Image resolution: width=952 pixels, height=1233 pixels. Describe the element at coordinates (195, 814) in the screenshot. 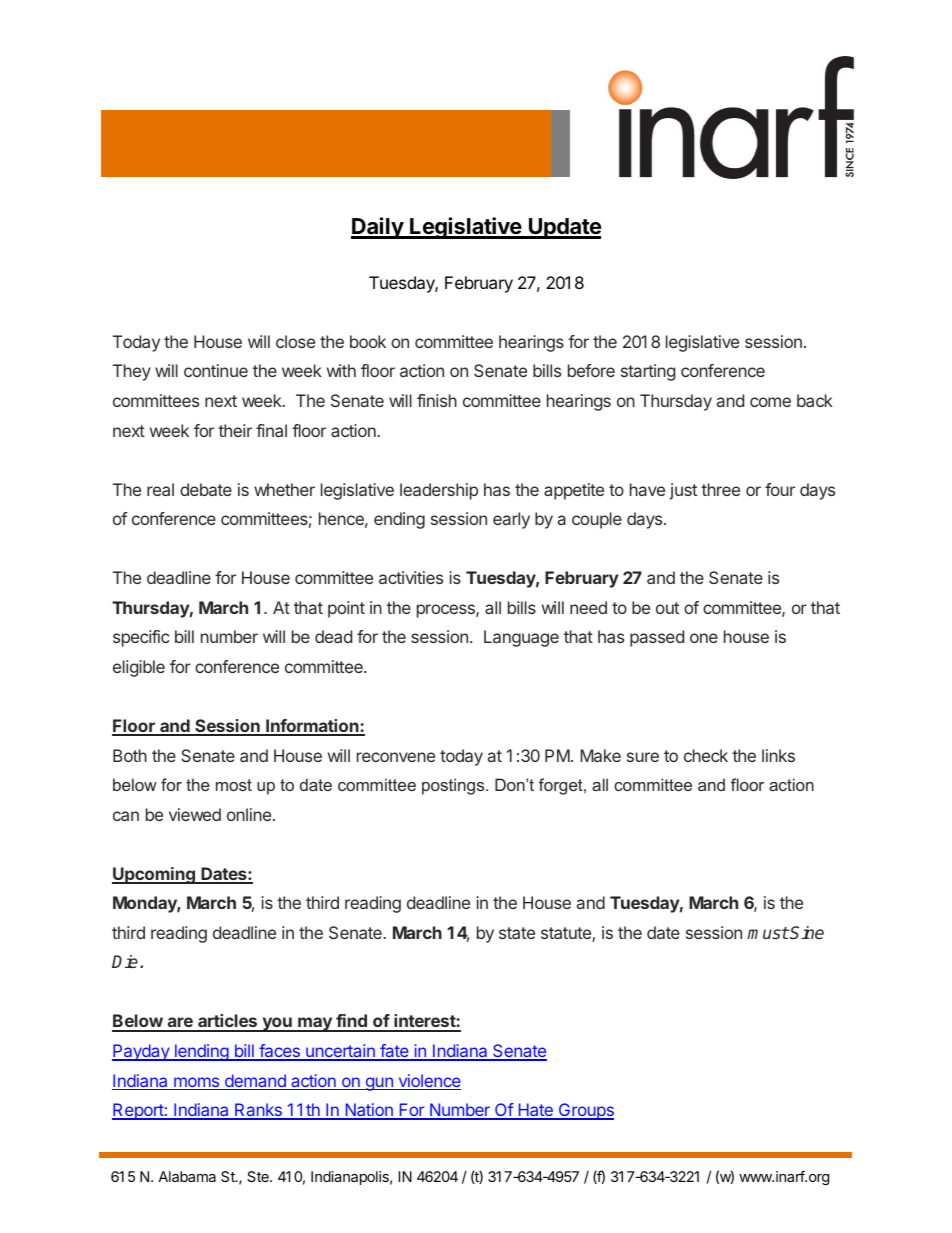

I see `viewed` at that location.
